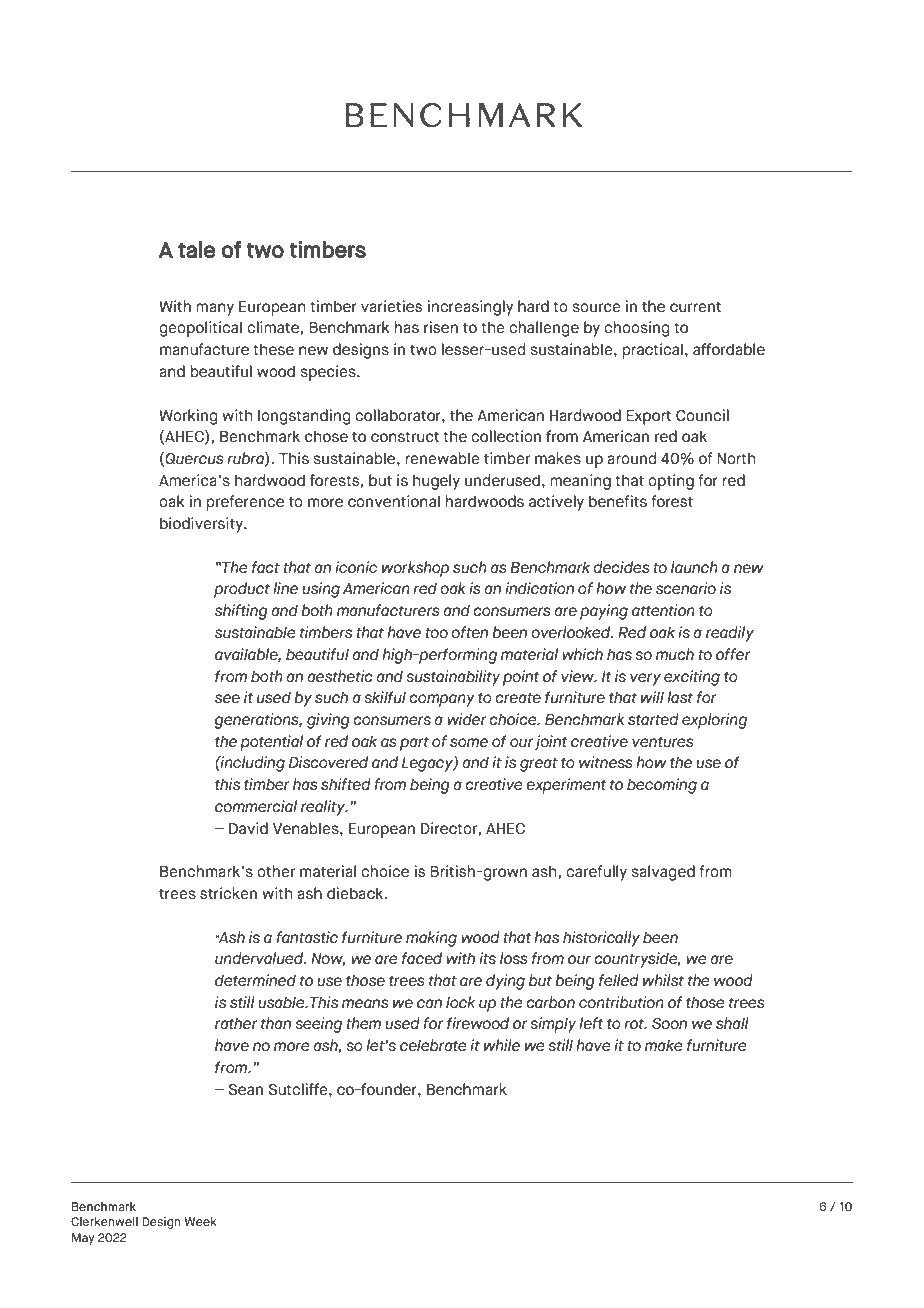 This screenshot has width=924, height=1308. Describe the element at coordinates (201, 1221) in the screenshot. I see `Week` at that location.
